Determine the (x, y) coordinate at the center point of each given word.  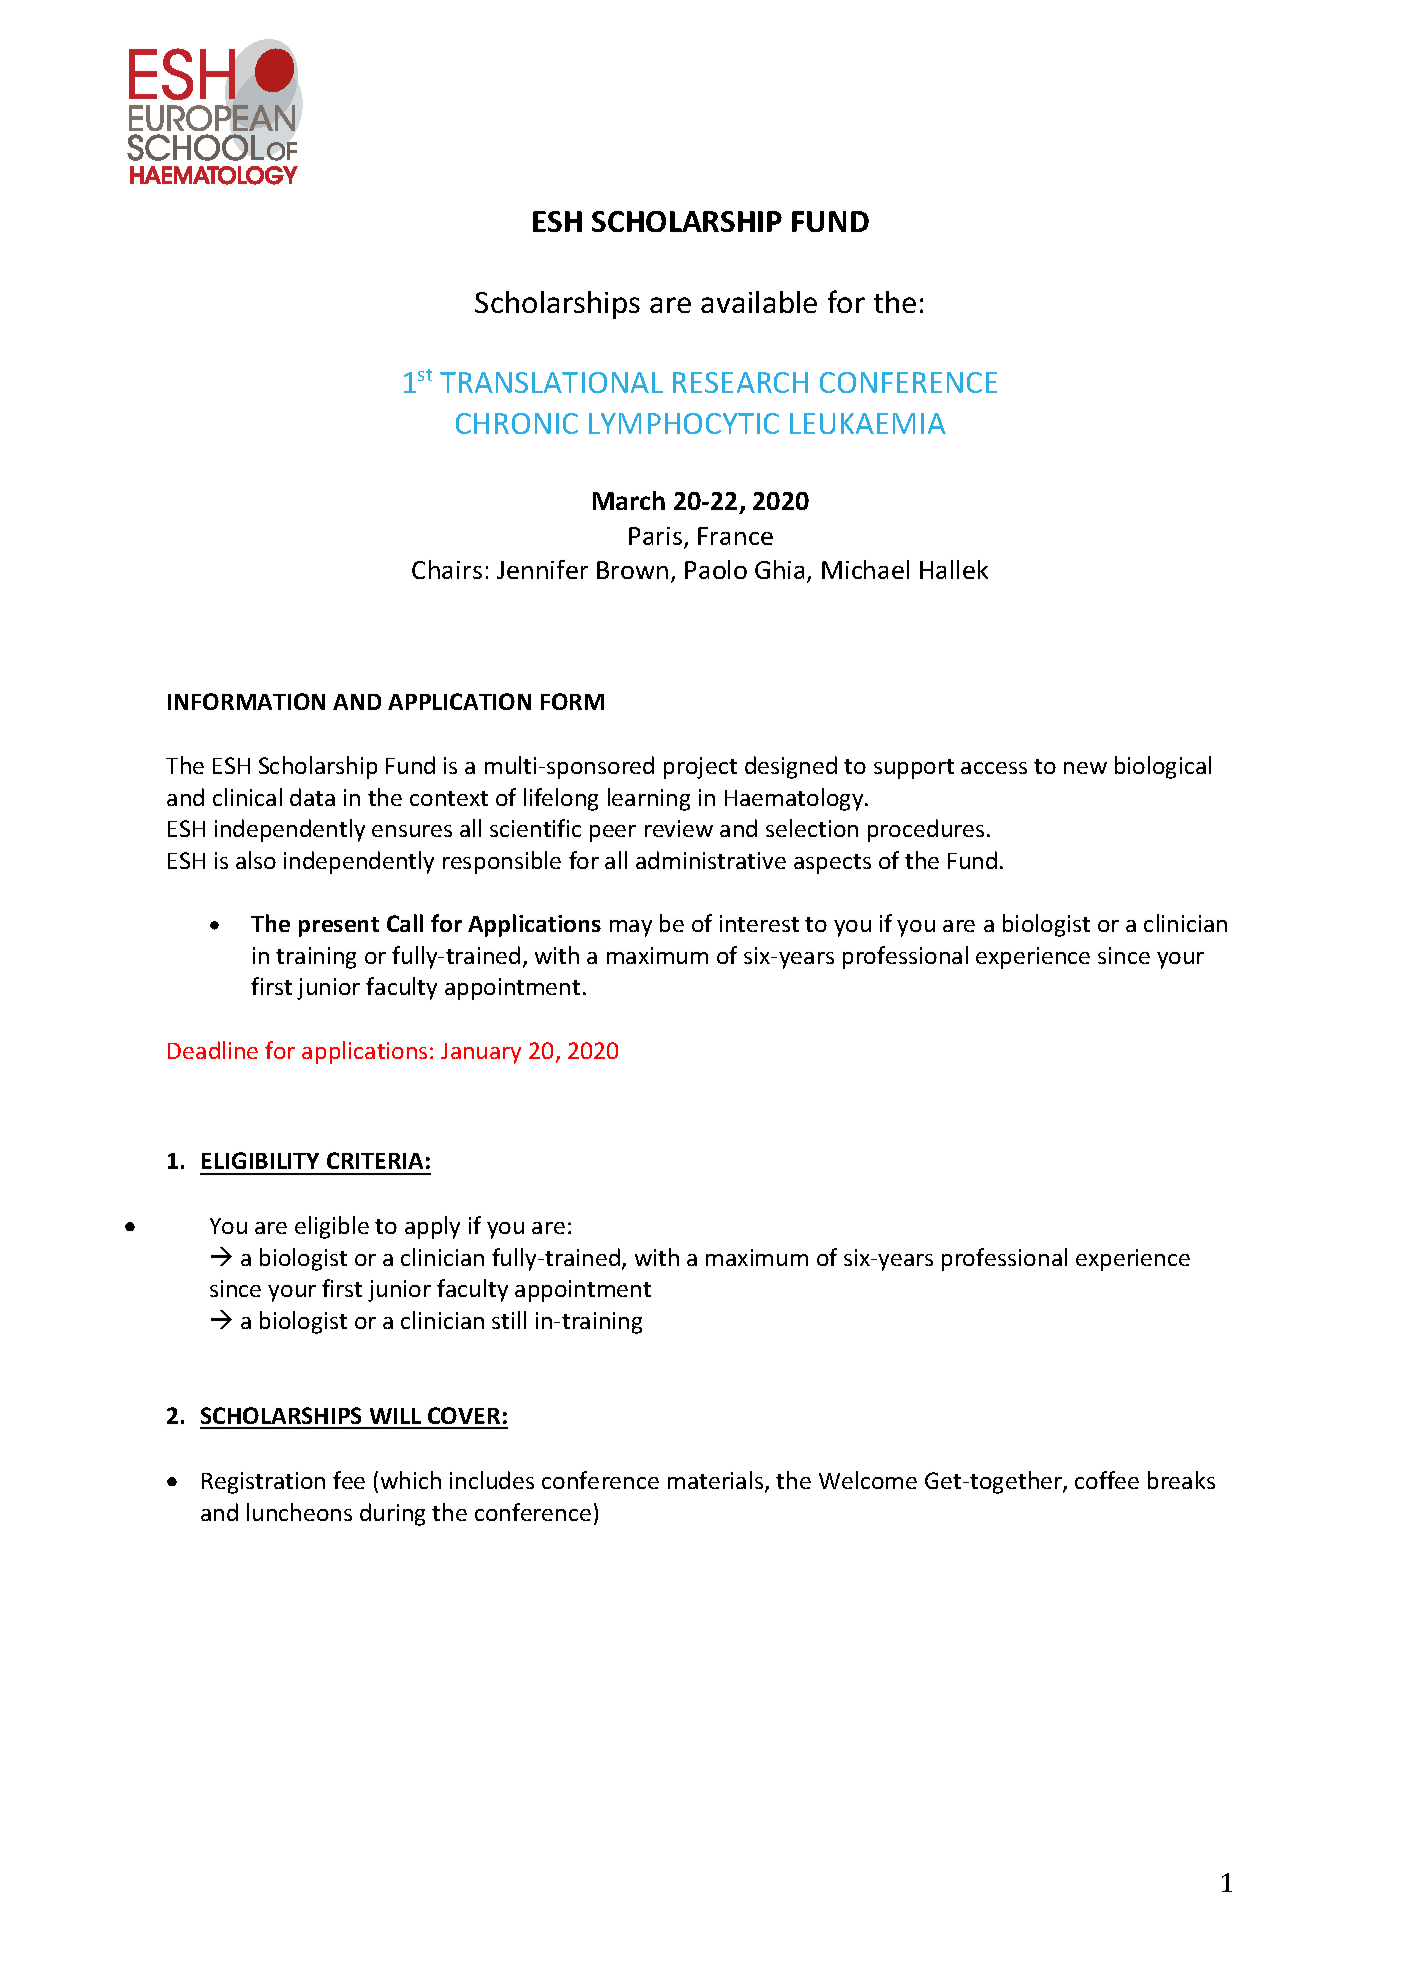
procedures (926, 830)
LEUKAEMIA (868, 423)
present (339, 927)
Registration (263, 1483)
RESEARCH (740, 382)
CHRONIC (517, 423)
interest (759, 923)
